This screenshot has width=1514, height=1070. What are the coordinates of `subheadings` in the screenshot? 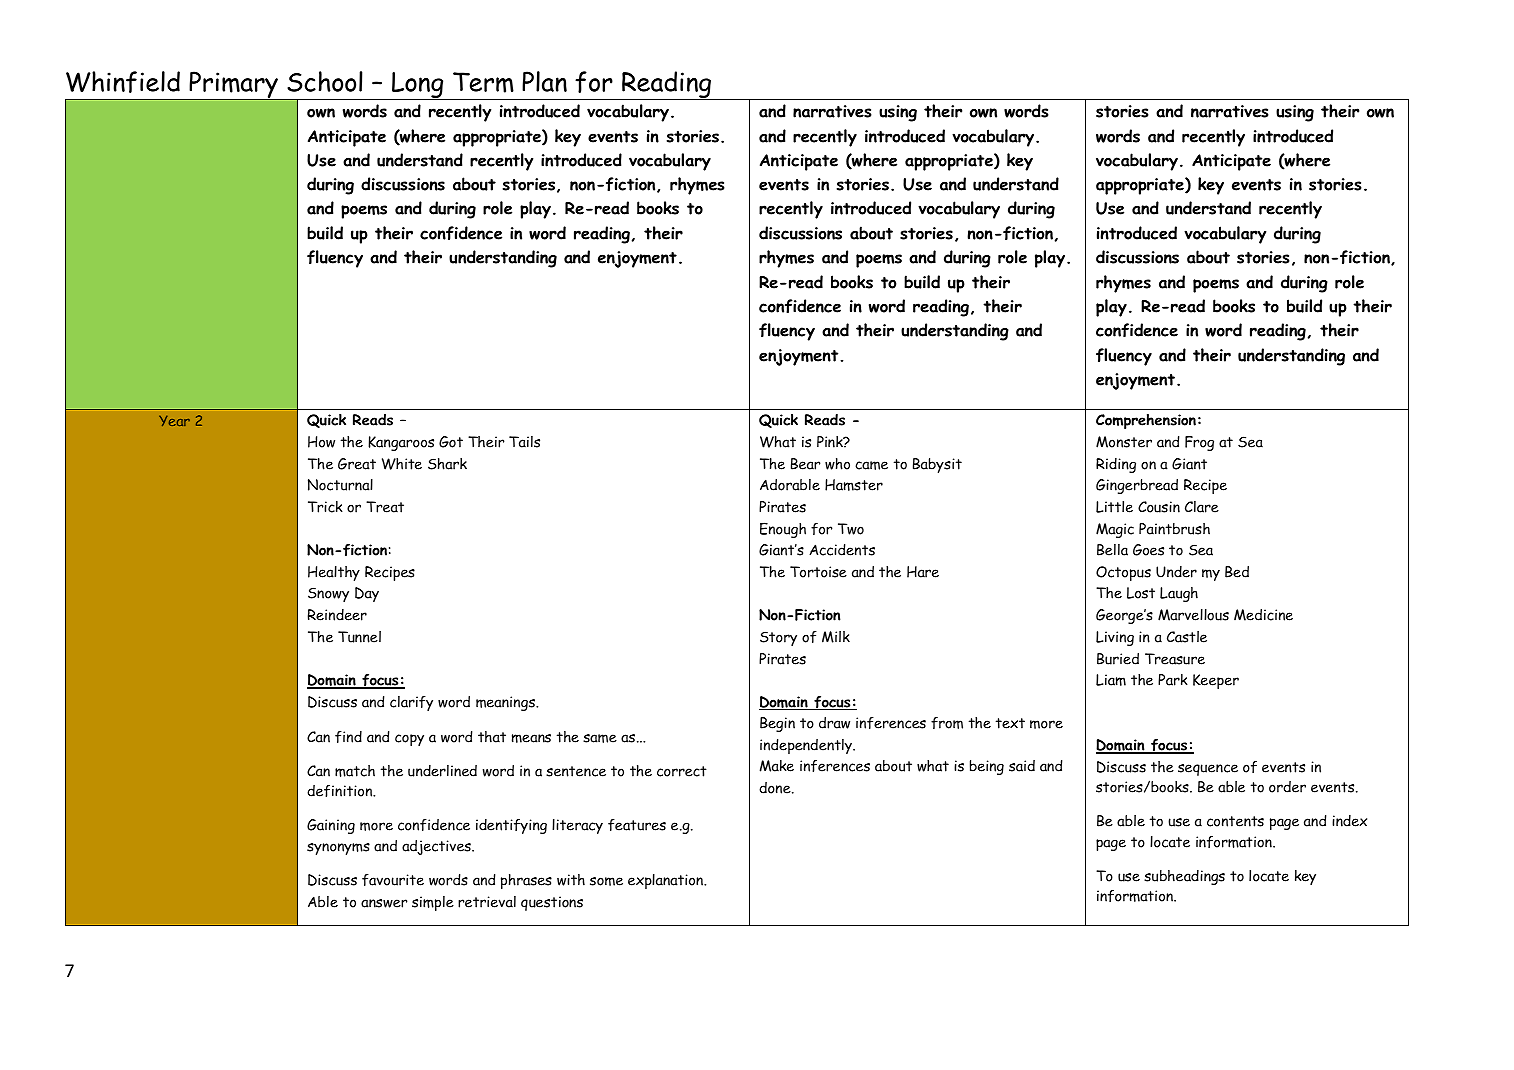 It's located at (1184, 877).
